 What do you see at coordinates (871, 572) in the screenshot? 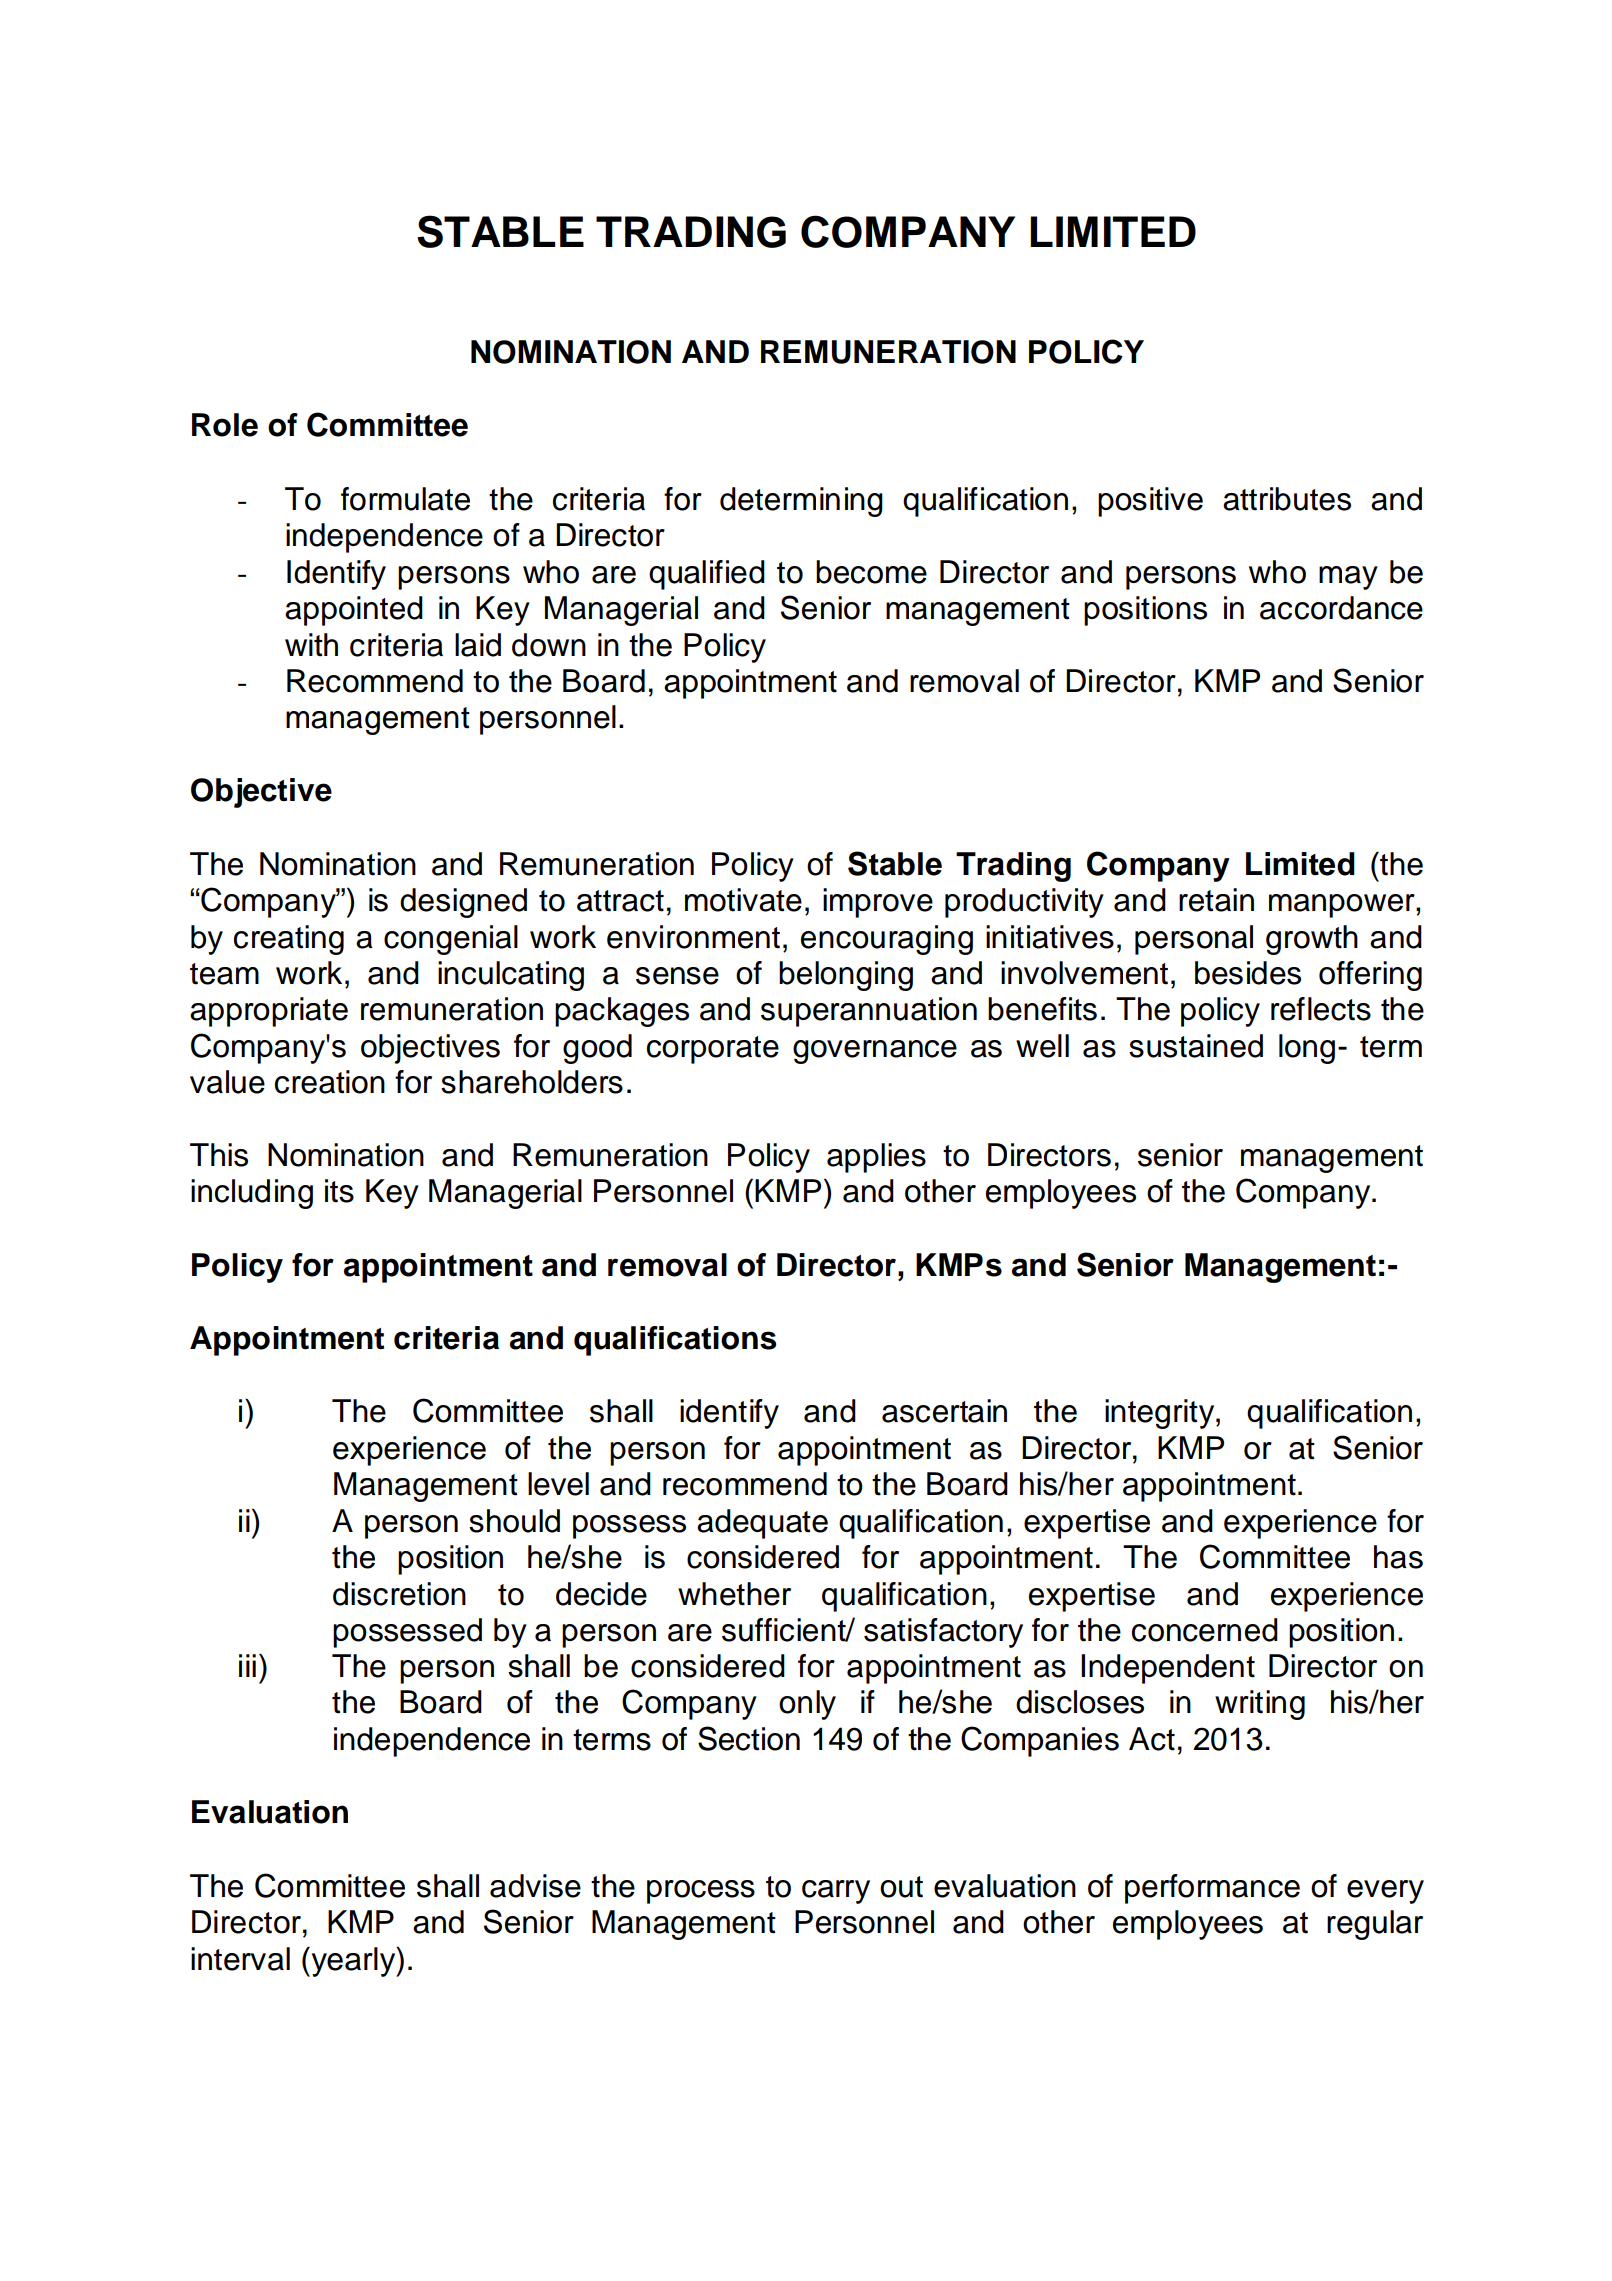
I see `become` at bounding box center [871, 572].
